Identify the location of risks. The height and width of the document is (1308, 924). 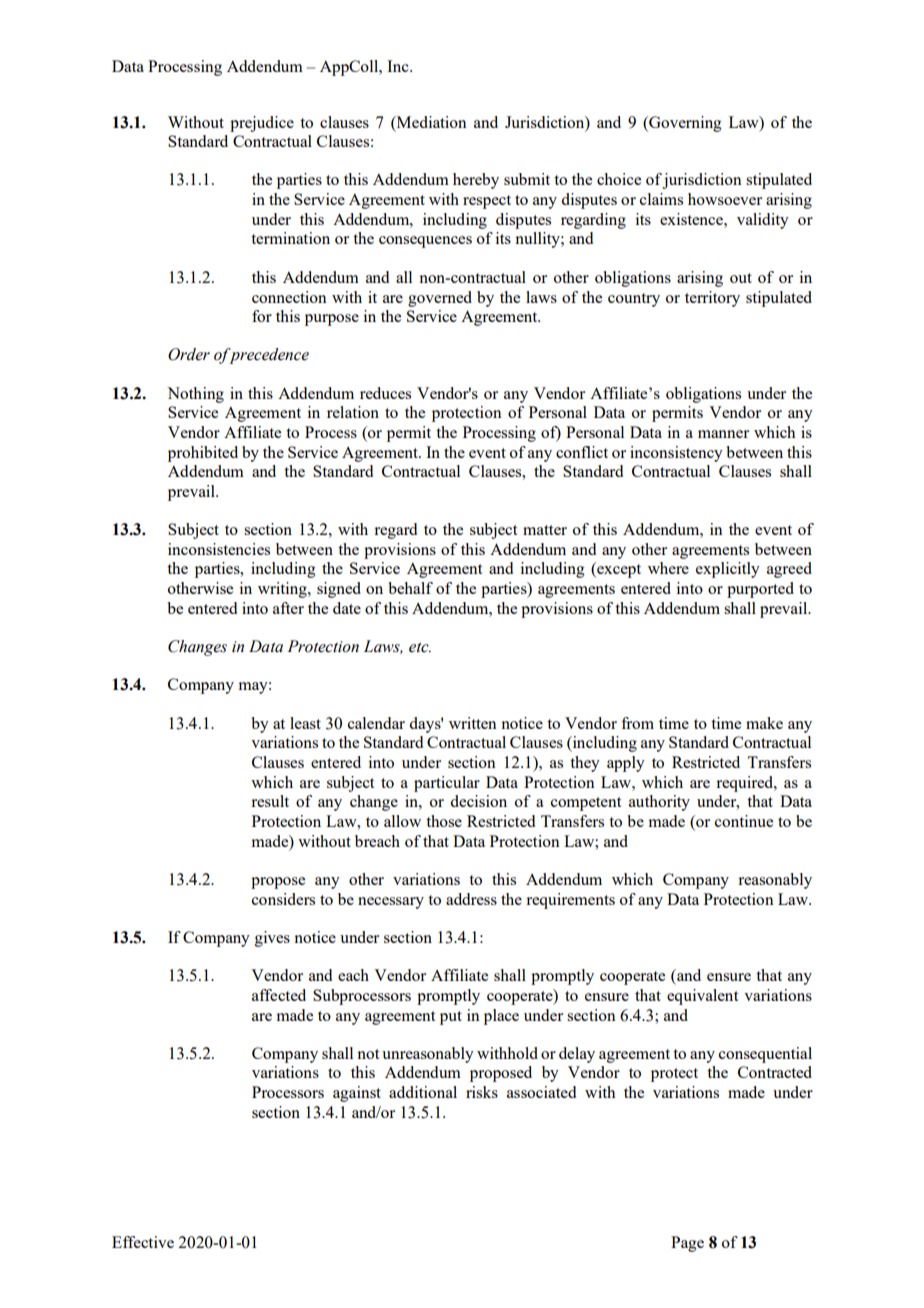
(482, 1092).
